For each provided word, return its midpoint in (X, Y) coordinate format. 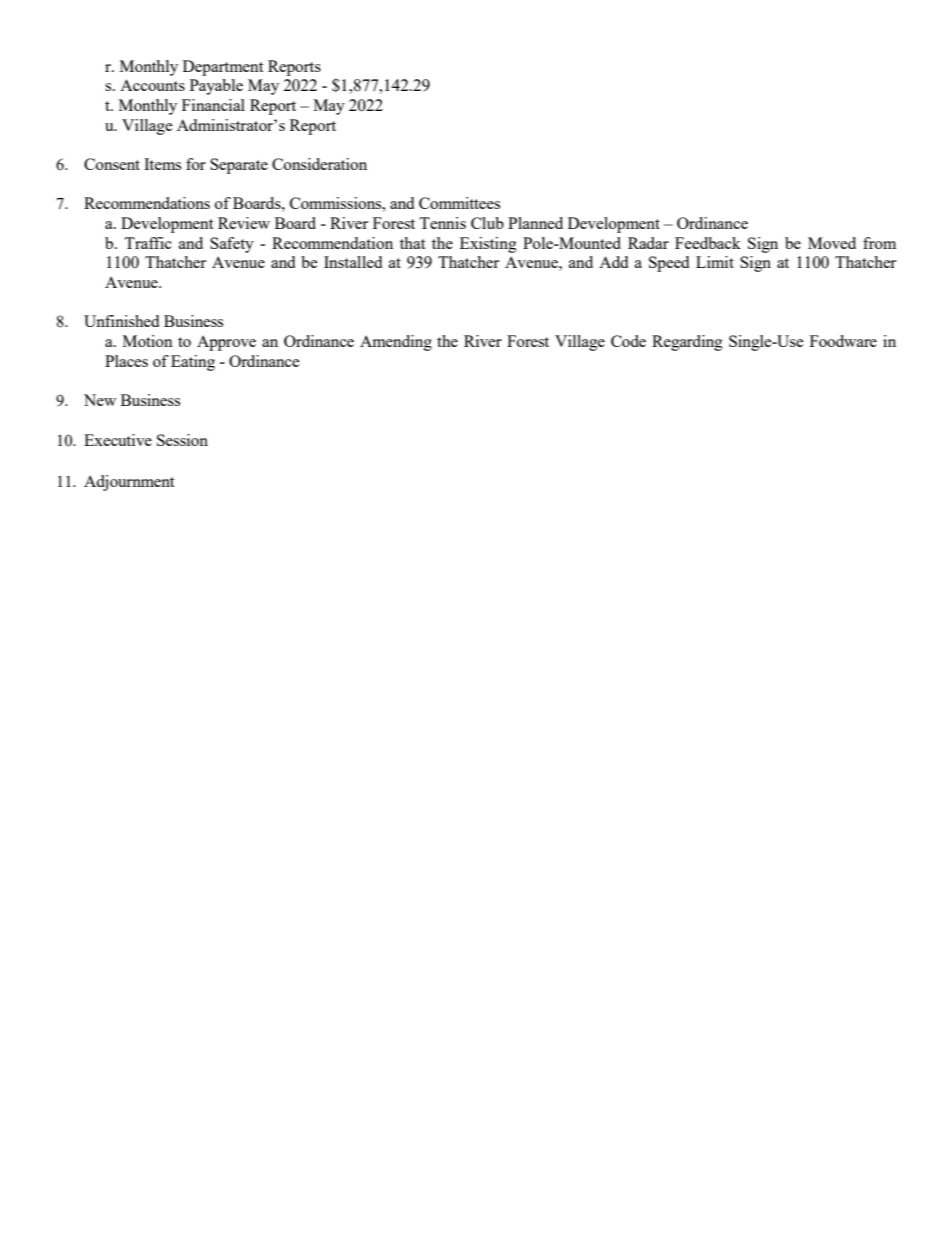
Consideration (319, 164)
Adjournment (129, 483)
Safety (232, 245)
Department (223, 68)
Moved (832, 243)
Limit (715, 262)
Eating (193, 363)
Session (182, 440)
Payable (216, 87)
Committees (459, 203)
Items (162, 164)
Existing (488, 245)
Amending (396, 343)
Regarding (687, 343)
